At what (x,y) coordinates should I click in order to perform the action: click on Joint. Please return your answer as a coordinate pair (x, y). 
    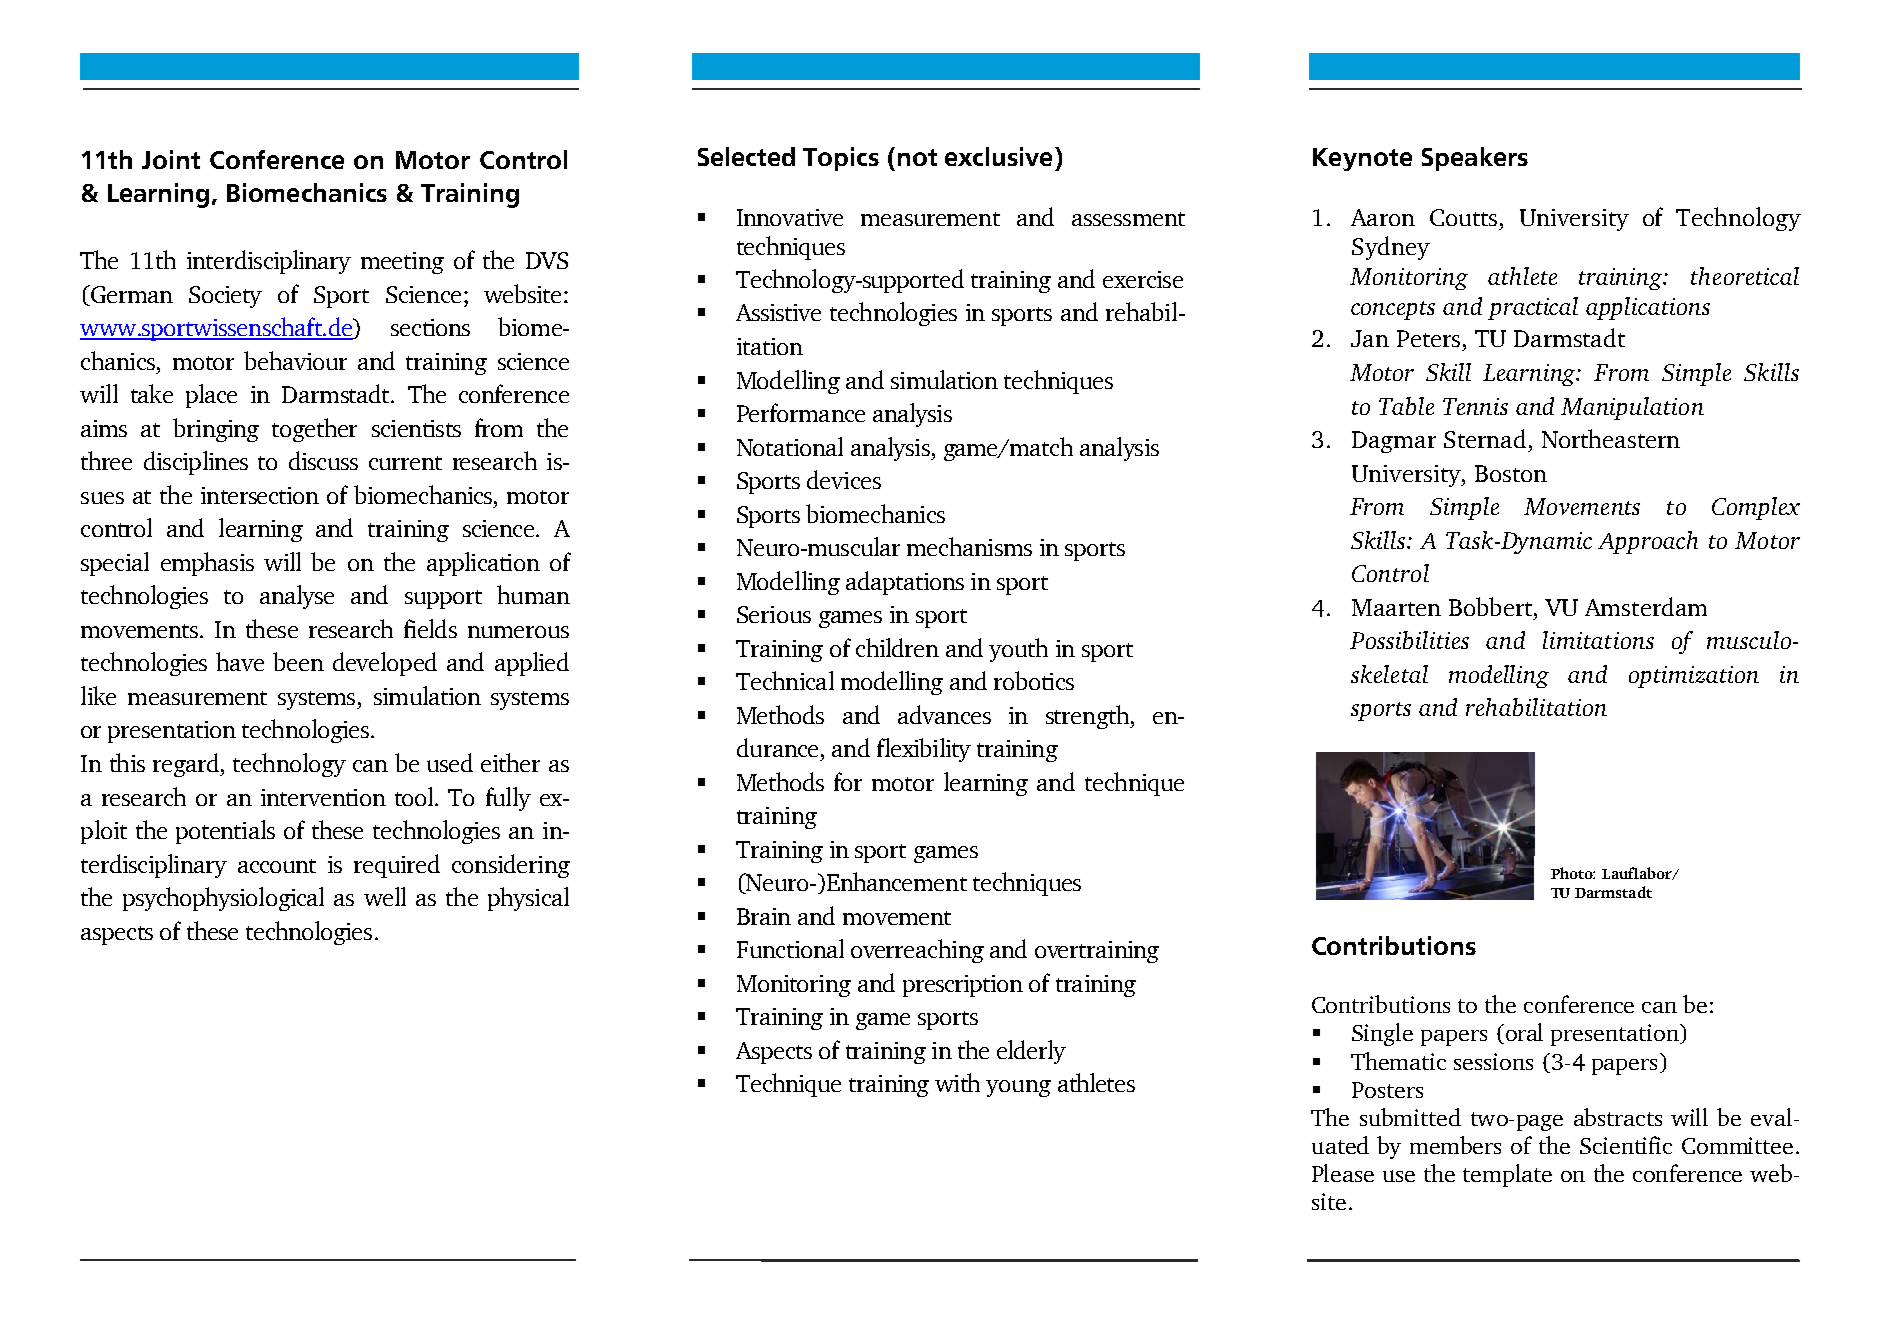
    Looking at the image, I should click on (171, 159).
